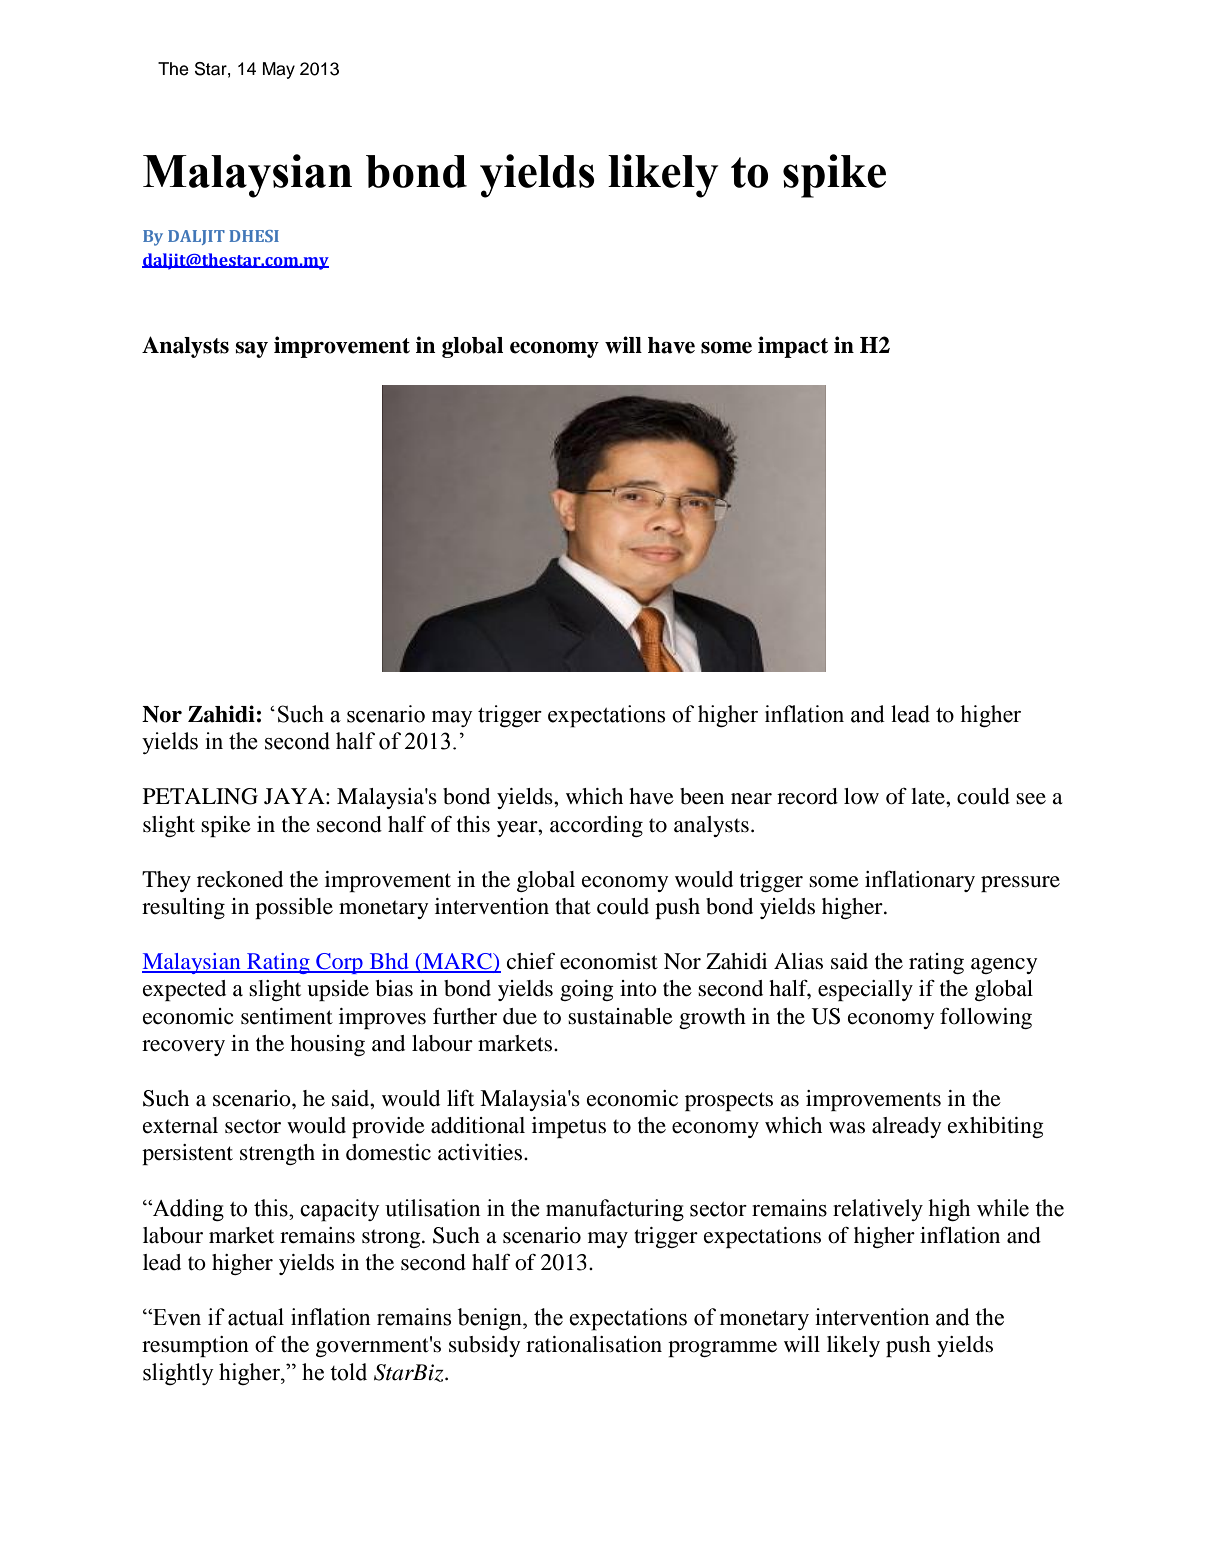 Image resolution: width=1210 pixels, height=1566 pixels. Describe the element at coordinates (807, 796) in the screenshot. I see `record` at that location.
